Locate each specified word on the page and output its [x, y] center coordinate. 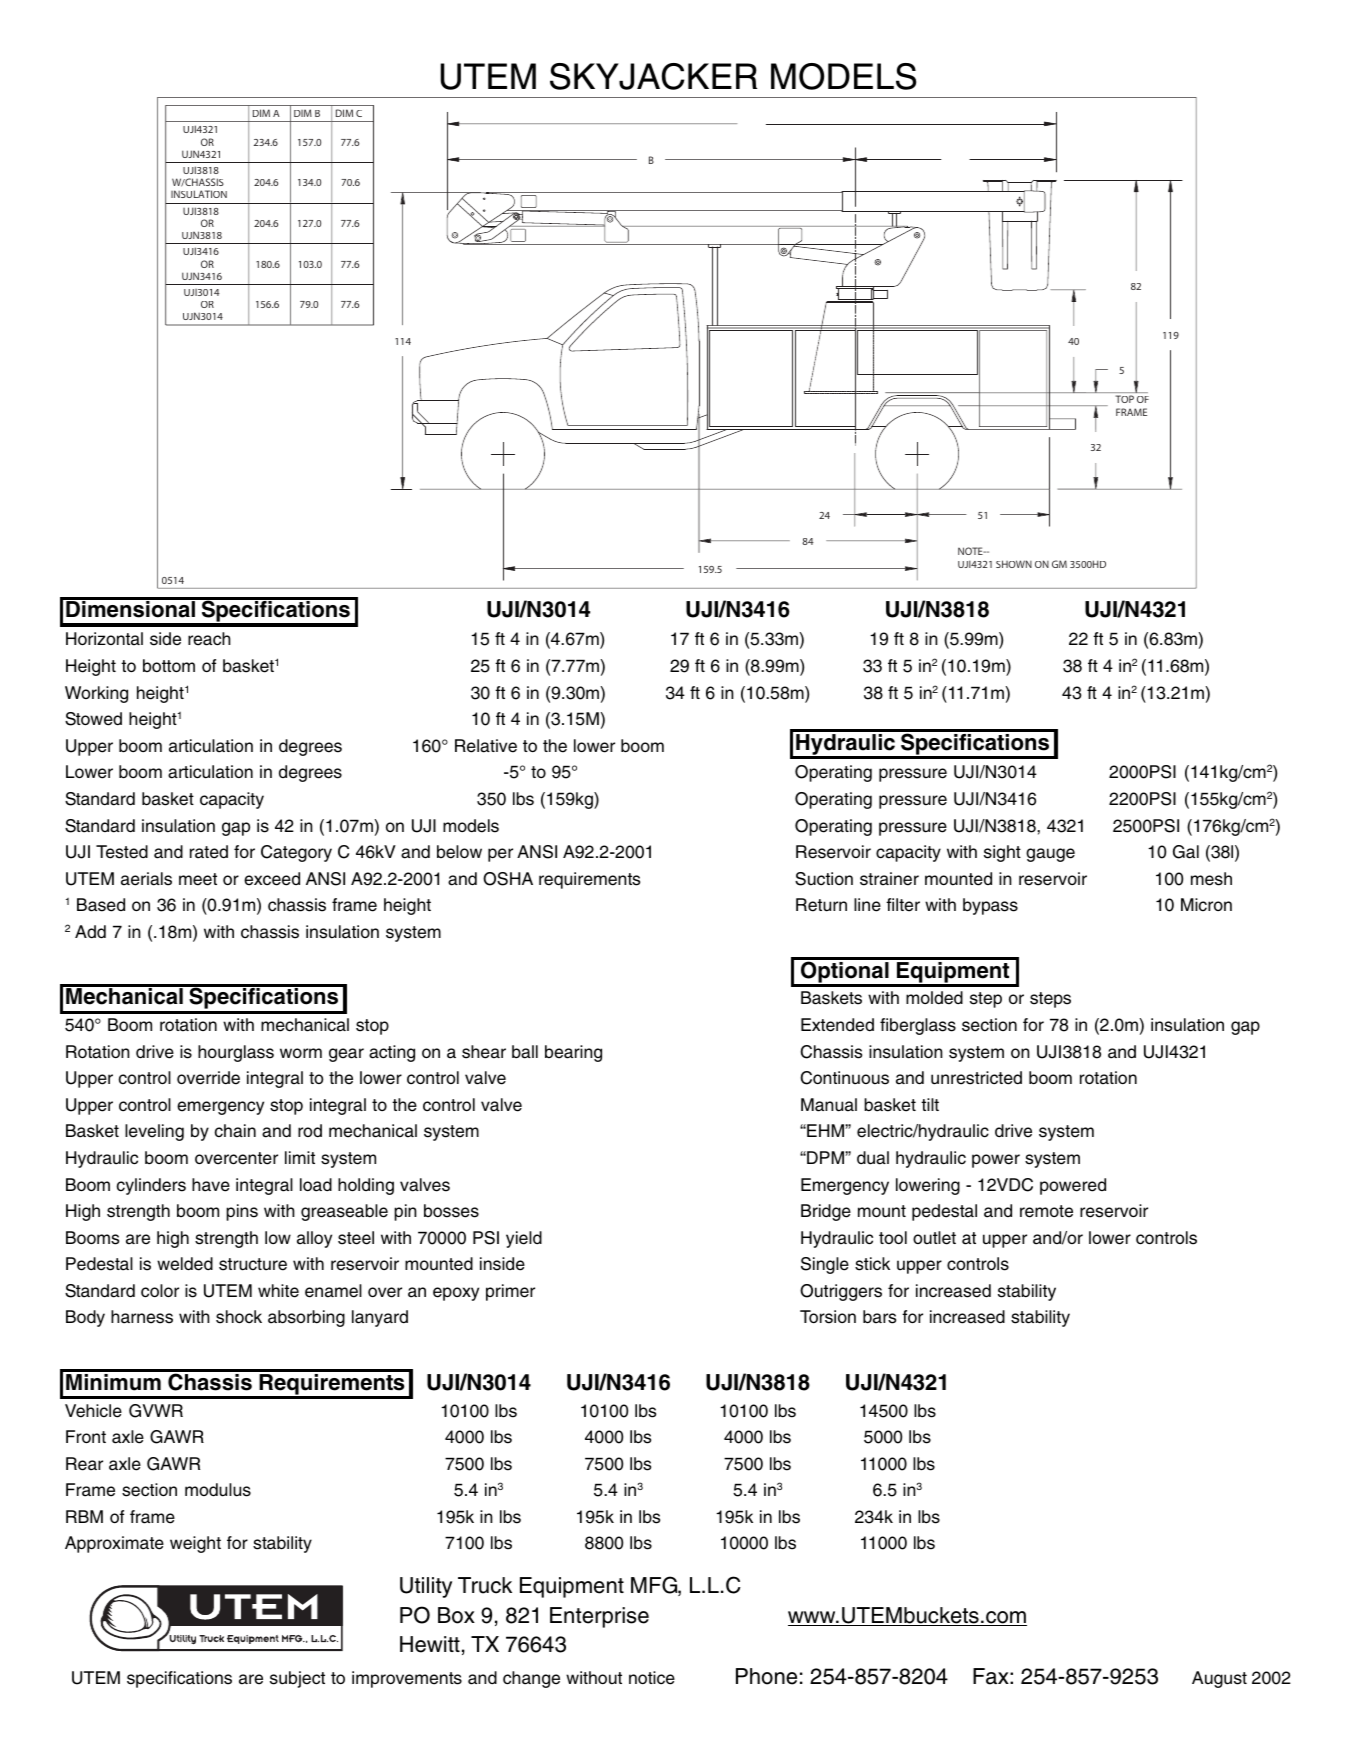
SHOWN [1014, 564]
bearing [573, 1053]
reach [209, 639]
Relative [486, 746]
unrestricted [976, 1078]
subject [297, 1679]
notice [652, 1678]
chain [235, 1131]
